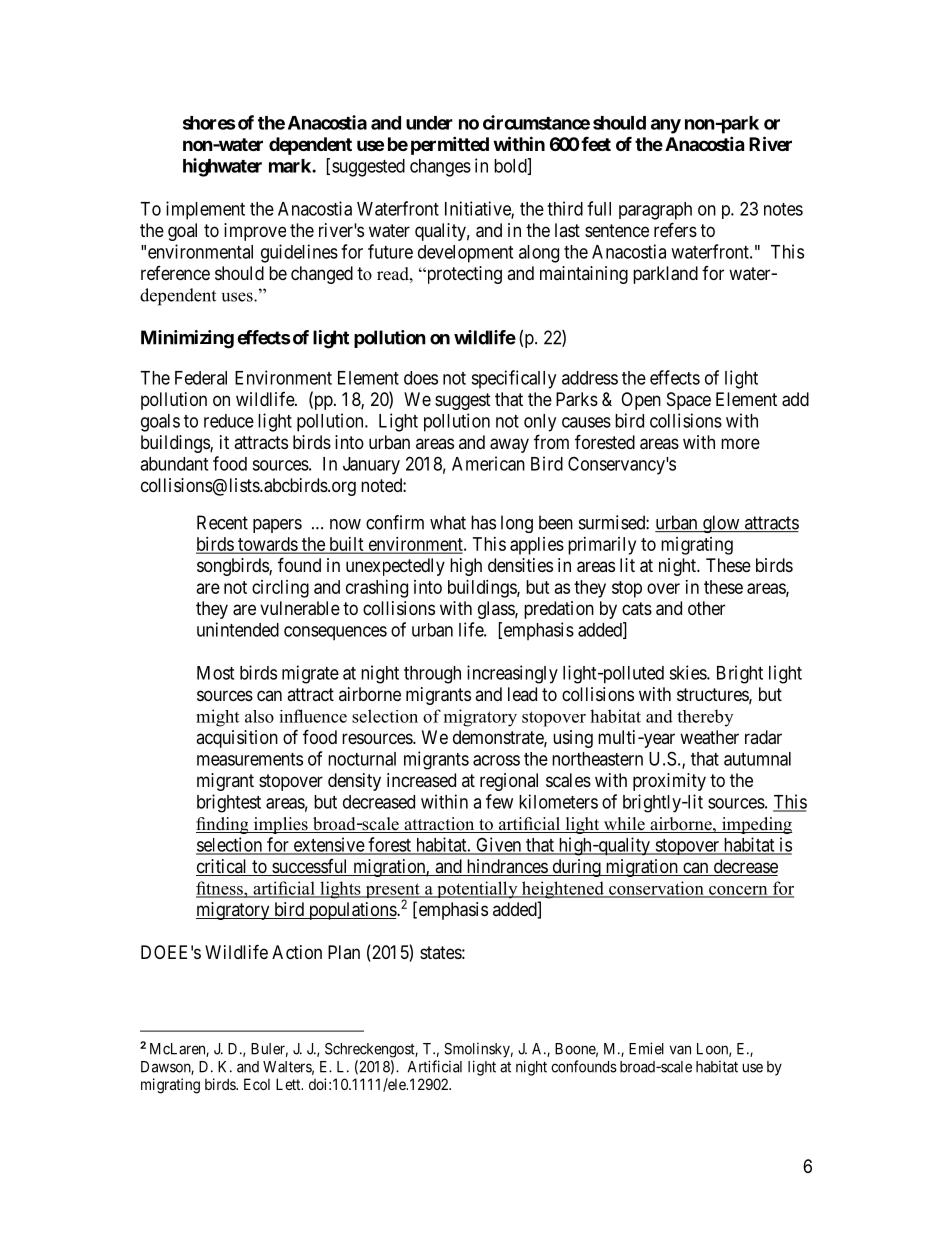 The width and height of the screenshot is (952, 1233). What do you see at coordinates (666, 126) in the screenshot?
I see `any` at bounding box center [666, 126].
